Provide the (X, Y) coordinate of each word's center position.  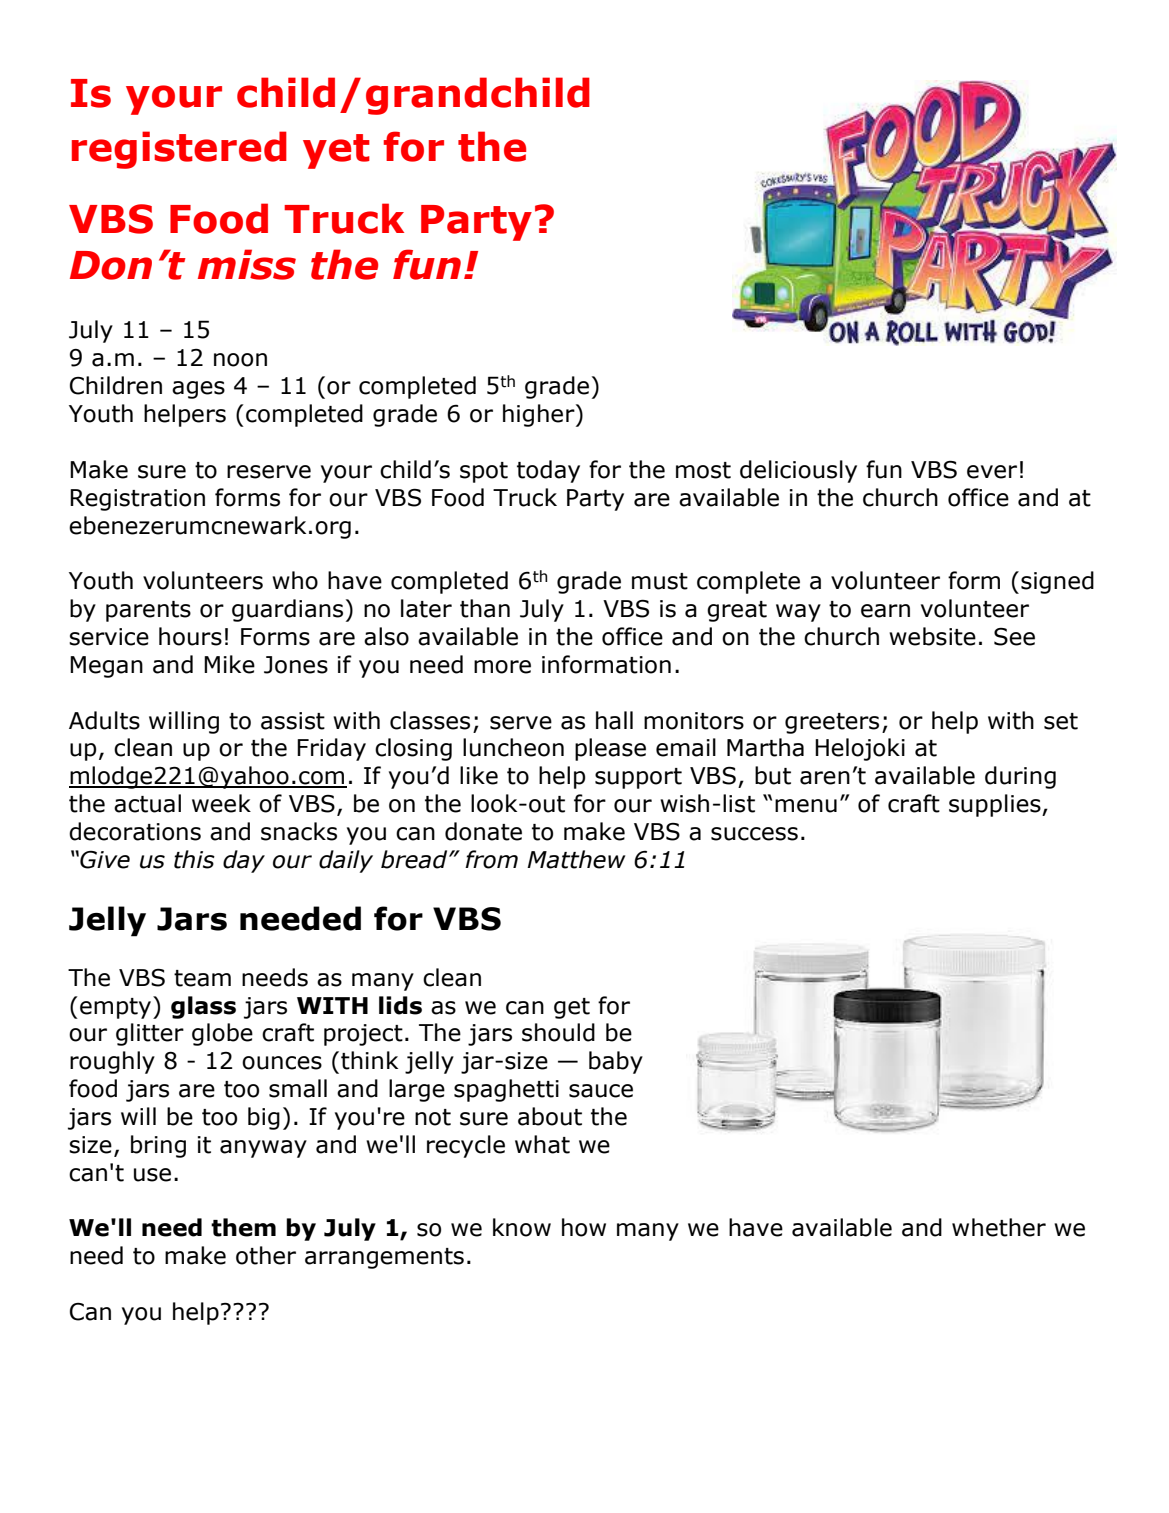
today (548, 471)
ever (992, 472)
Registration (137, 500)
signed (1057, 582)
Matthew (576, 859)
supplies (996, 805)
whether (999, 1227)
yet (336, 151)
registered (179, 150)
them (243, 1227)
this (194, 859)
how (584, 1227)
